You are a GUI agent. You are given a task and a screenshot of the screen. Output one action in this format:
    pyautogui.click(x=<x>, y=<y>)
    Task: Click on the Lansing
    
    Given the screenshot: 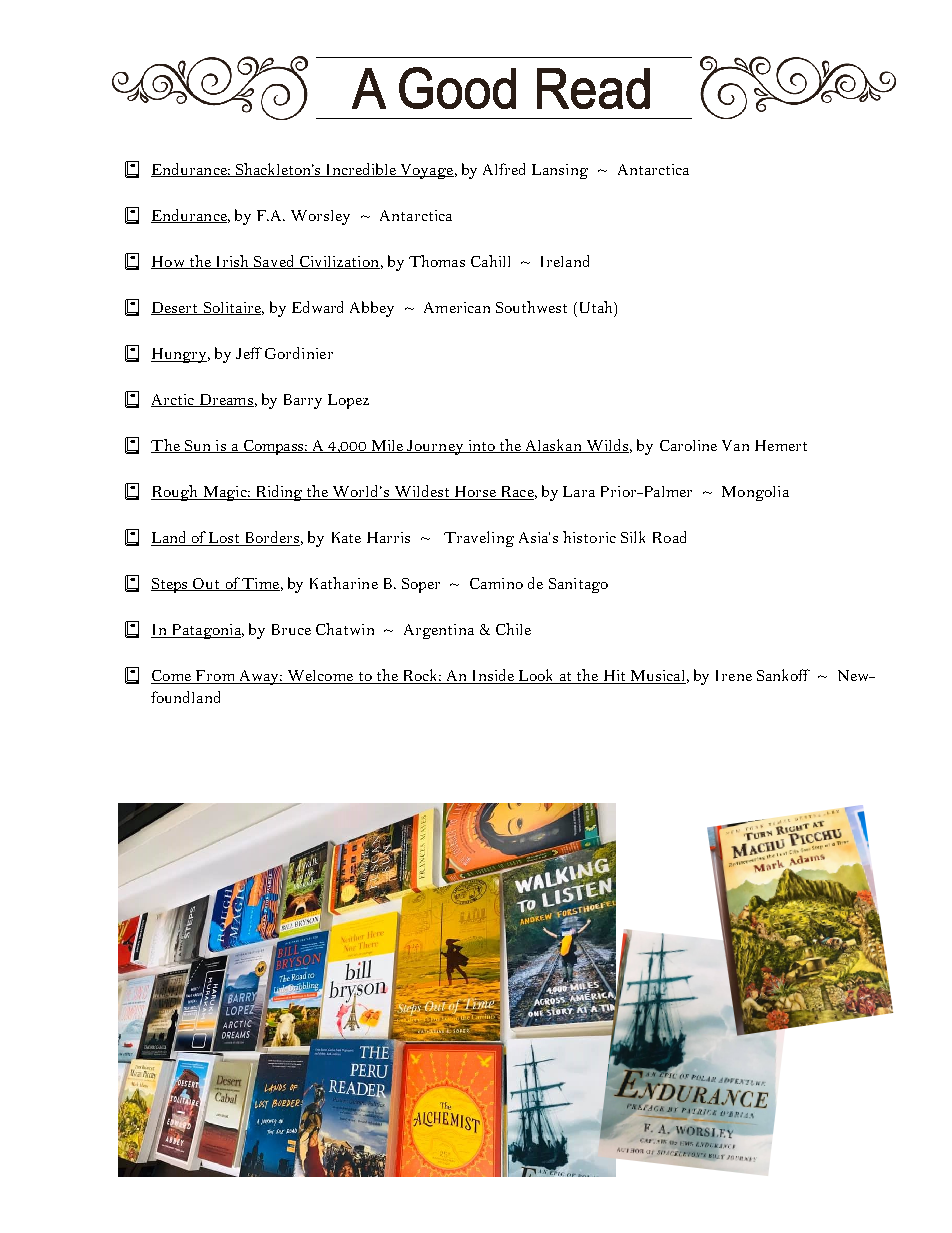 What is the action you would take?
    pyautogui.click(x=560, y=171)
